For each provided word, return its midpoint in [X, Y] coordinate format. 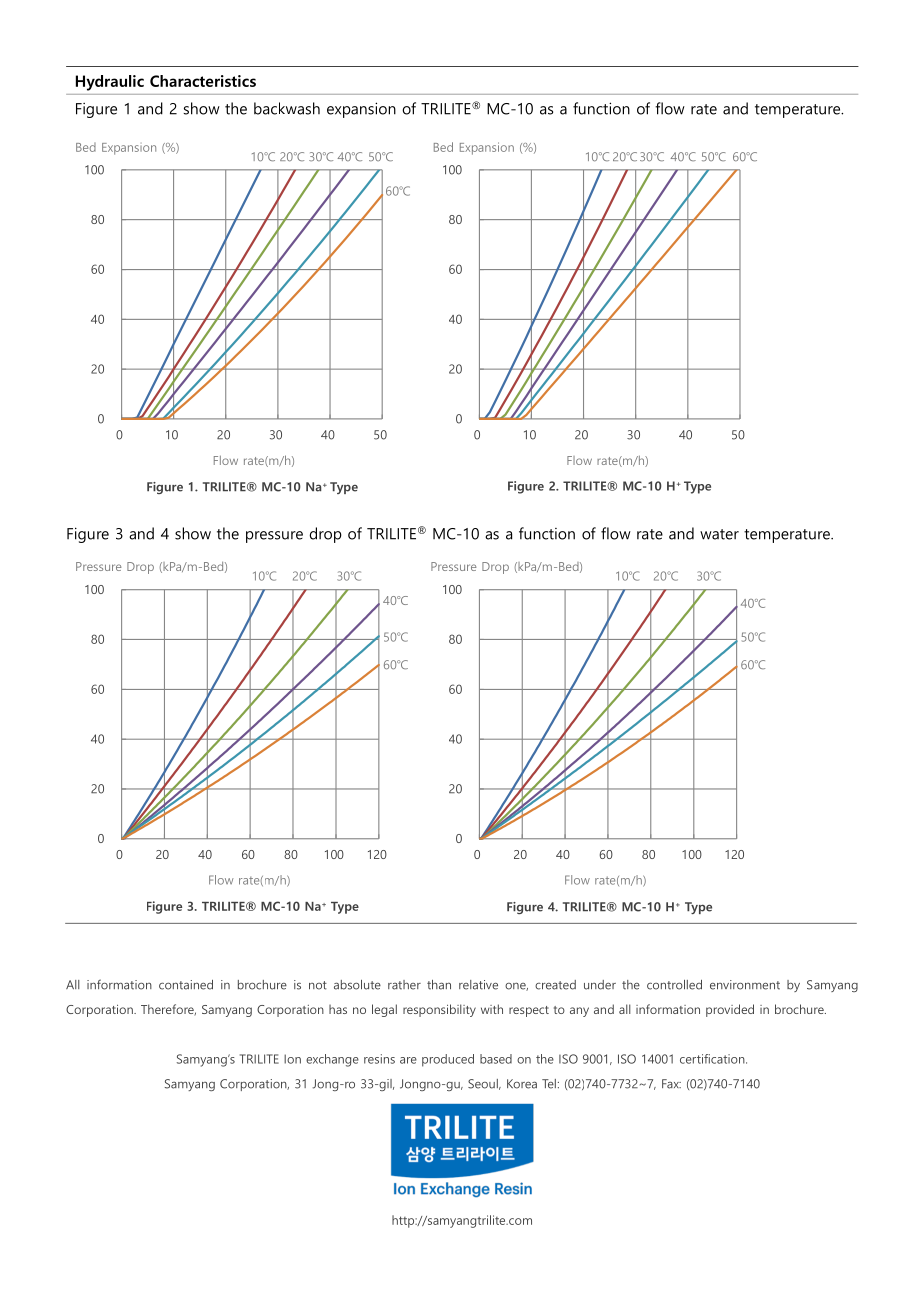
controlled [674, 985]
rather [404, 985]
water [719, 534]
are [408, 1060]
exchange [332, 1060]
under [600, 985]
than [439, 985]
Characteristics [203, 81]
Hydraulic [110, 83]
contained [186, 985]
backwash [287, 108]
